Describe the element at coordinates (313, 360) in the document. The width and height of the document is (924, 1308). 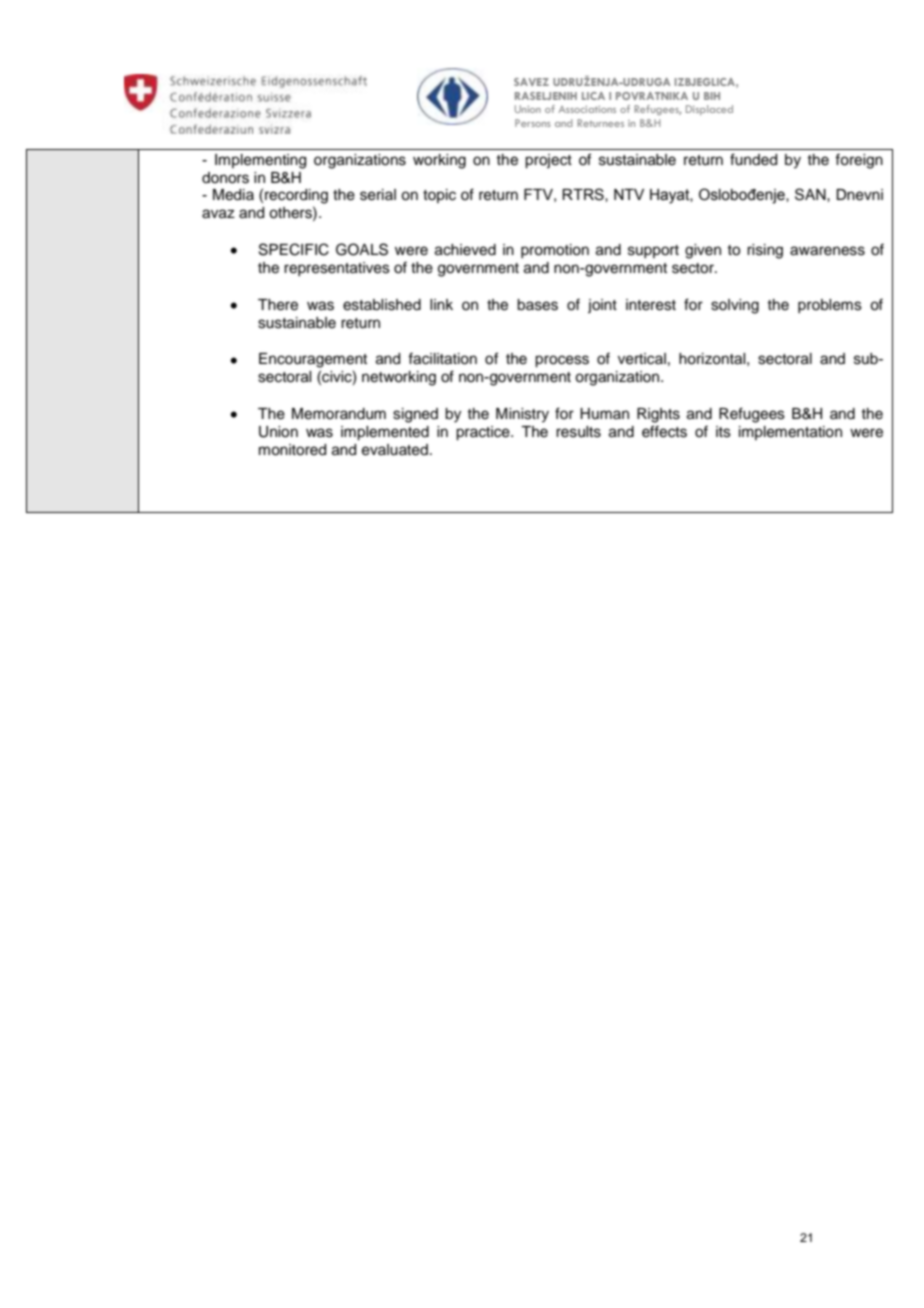
I see `Encouragement` at that location.
